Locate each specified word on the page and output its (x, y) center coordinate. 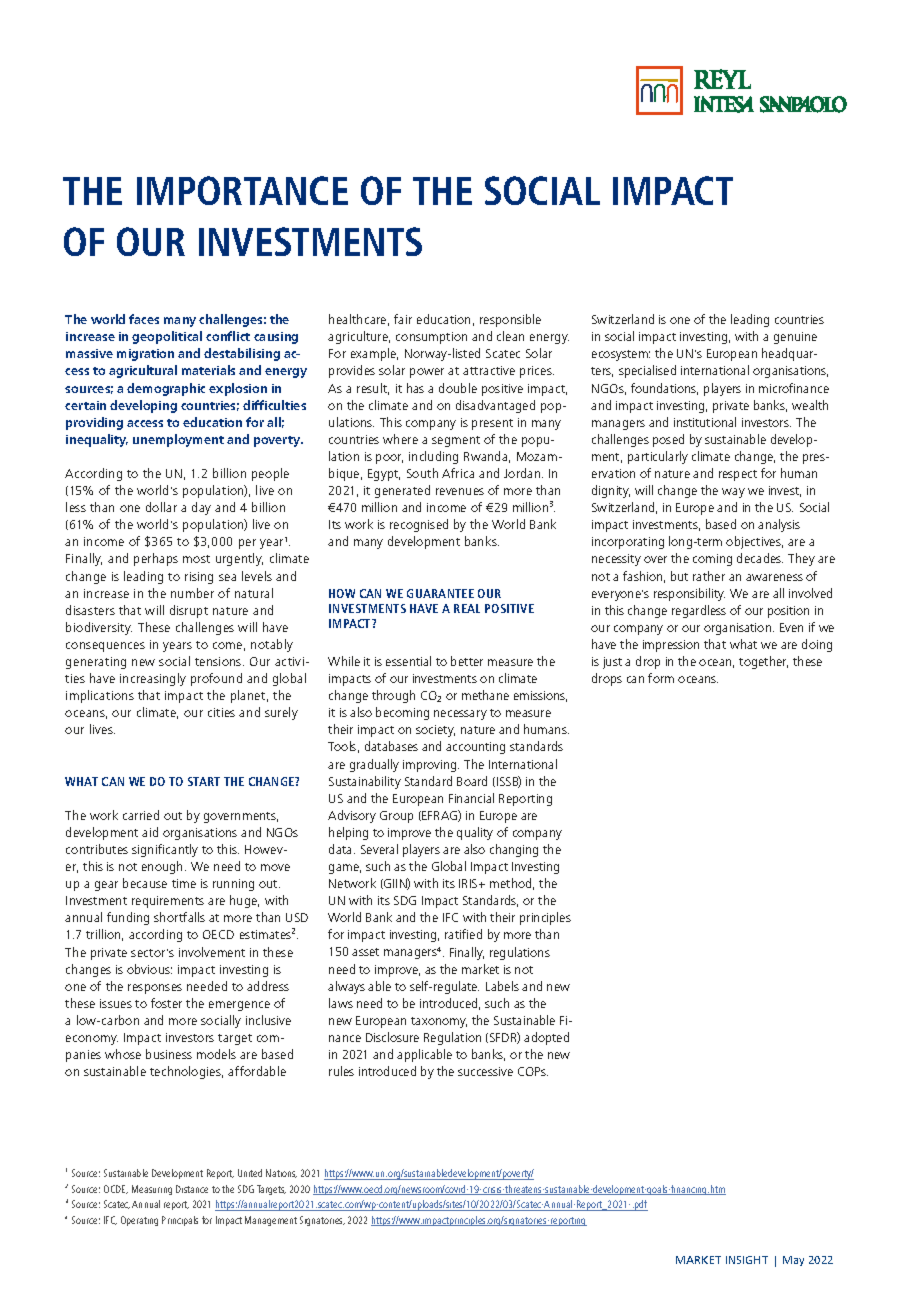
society (435, 731)
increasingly (153, 679)
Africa (458, 473)
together (763, 662)
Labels (502, 986)
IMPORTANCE (242, 190)
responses (155, 989)
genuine (795, 338)
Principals (180, 1221)
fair (403, 319)
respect (738, 475)
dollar (161, 507)
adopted (546, 1038)
